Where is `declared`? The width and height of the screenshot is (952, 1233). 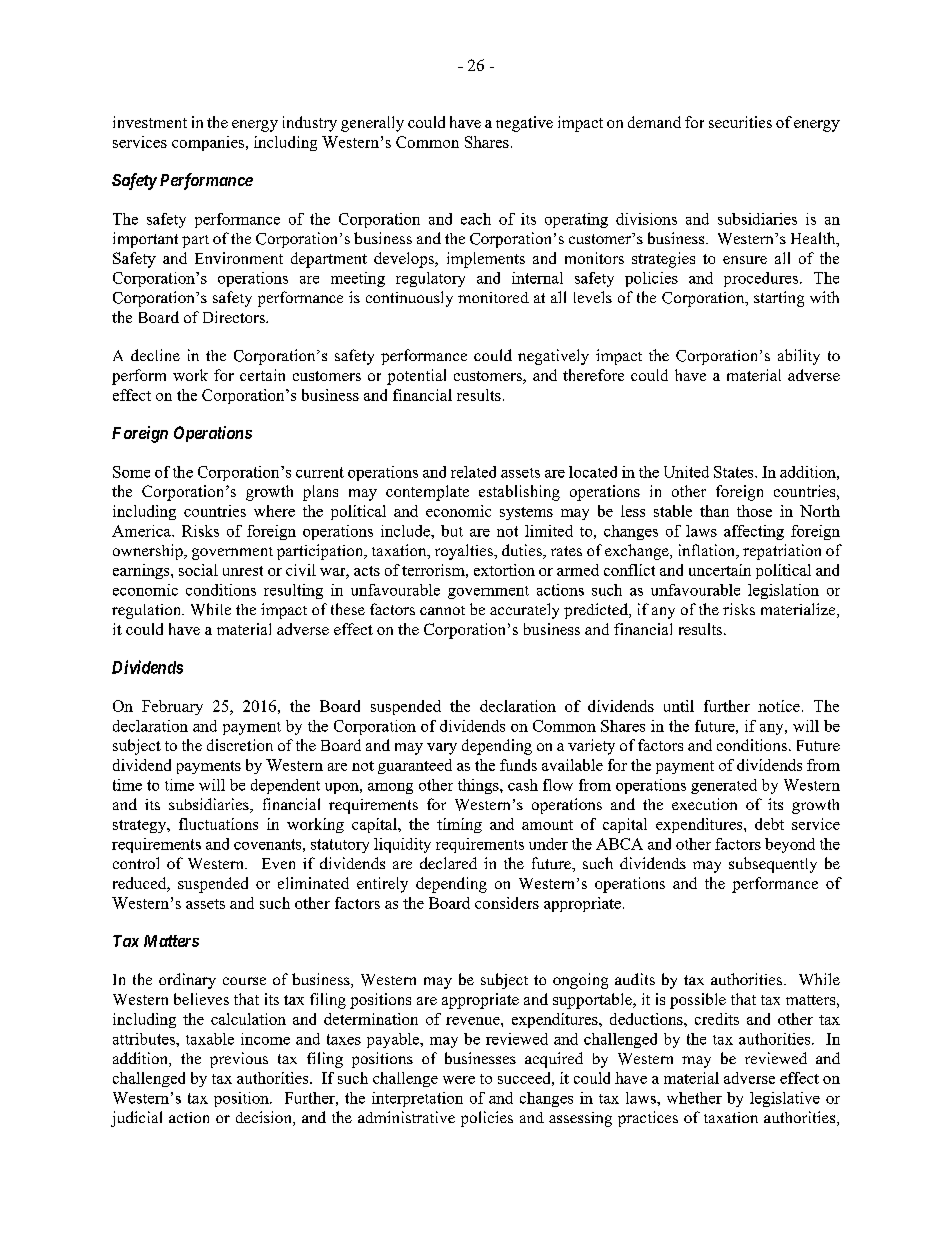 declared is located at coordinates (448, 863).
